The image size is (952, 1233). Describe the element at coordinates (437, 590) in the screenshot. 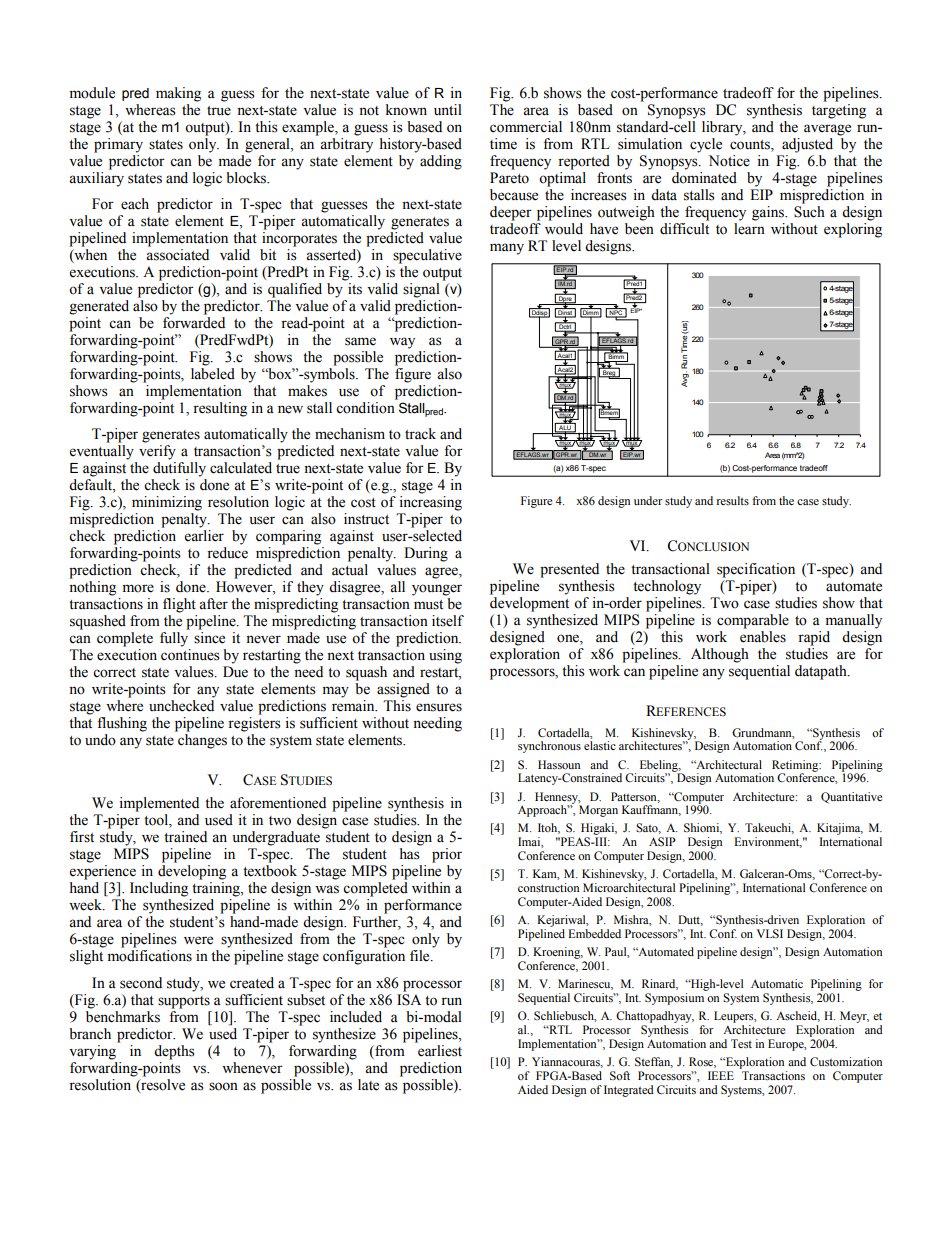

I see `younger` at that location.
